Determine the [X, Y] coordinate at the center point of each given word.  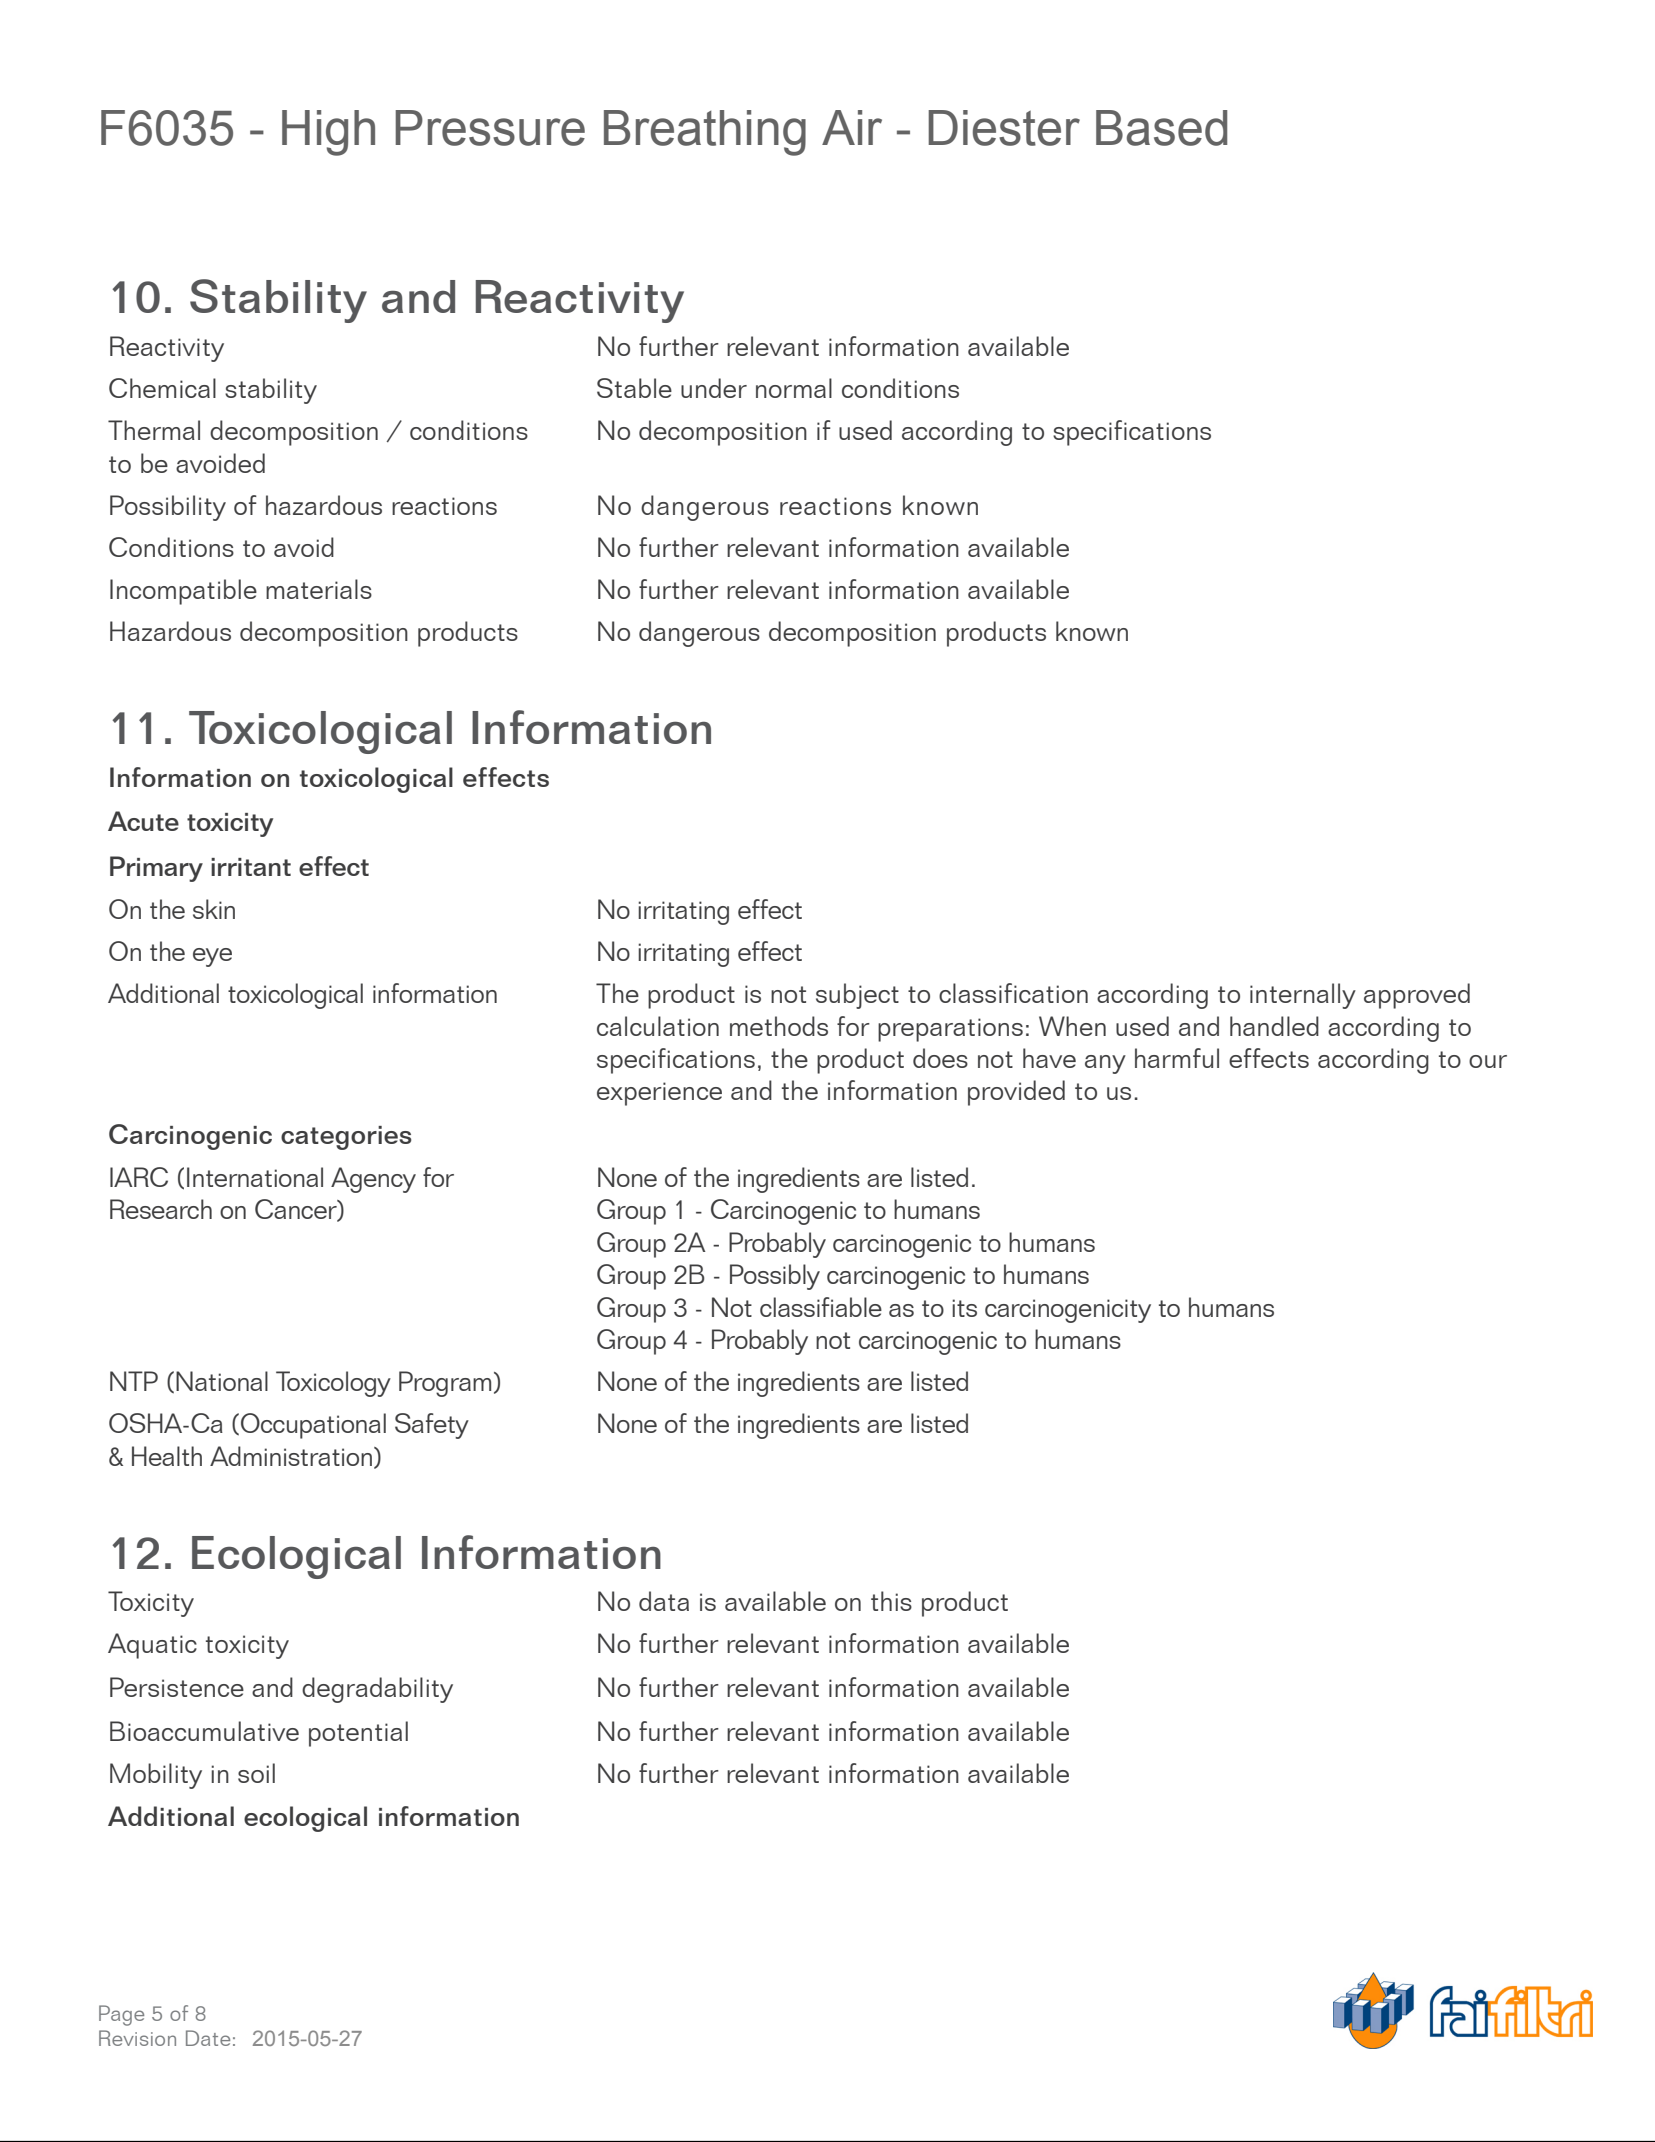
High [328, 133]
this [891, 1601]
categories [346, 1138]
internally [1303, 996]
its [964, 1308]
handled [1274, 1026]
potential [358, 1734]
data [664, 1601]
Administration [291, 1456]
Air [852, 127]
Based [1161, 128]
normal [794, 388]
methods [779, 1026]
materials [319, 589]
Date [208, 2038]
